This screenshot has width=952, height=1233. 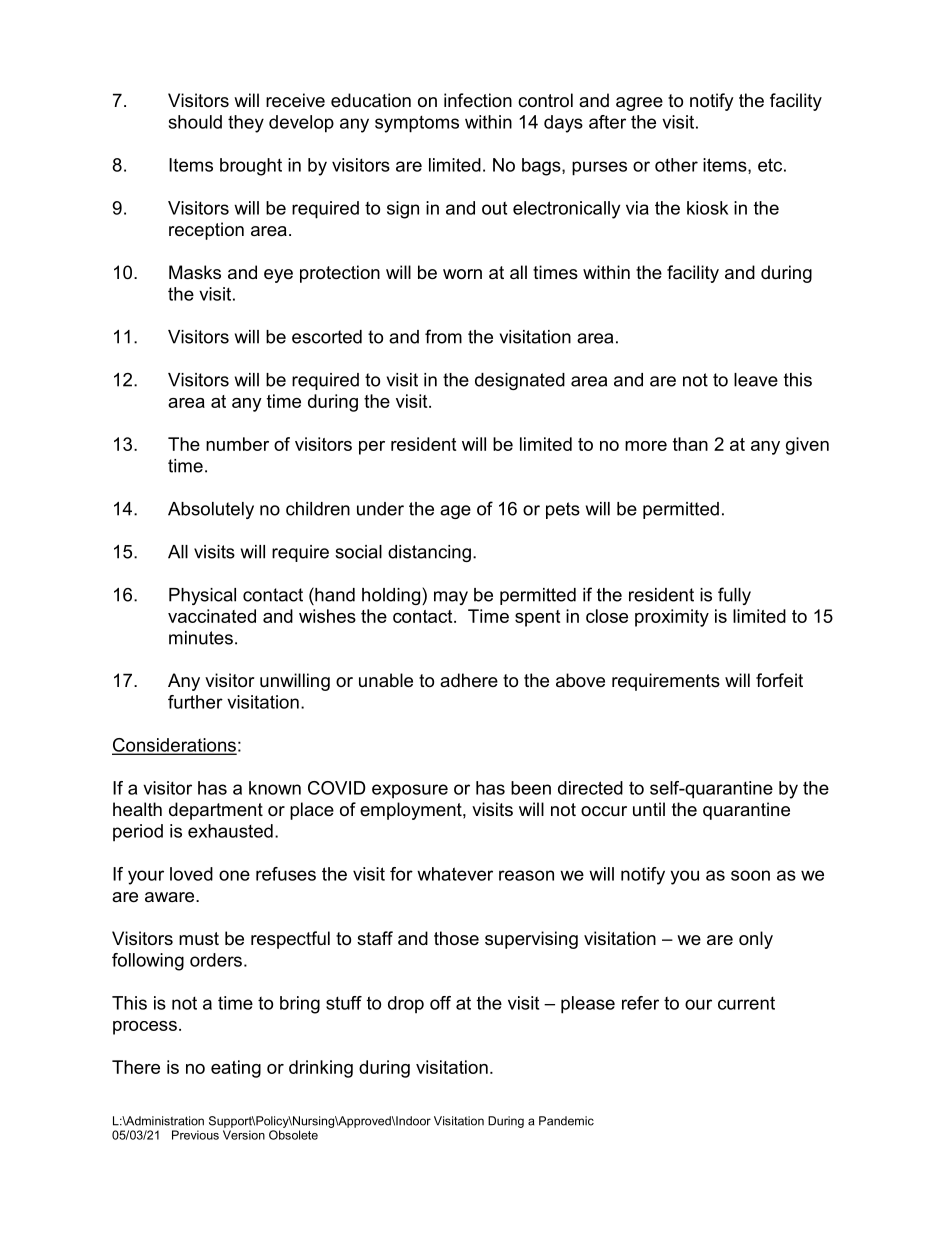 I want to click on Pandemic, so click(x=566, y=1121).
